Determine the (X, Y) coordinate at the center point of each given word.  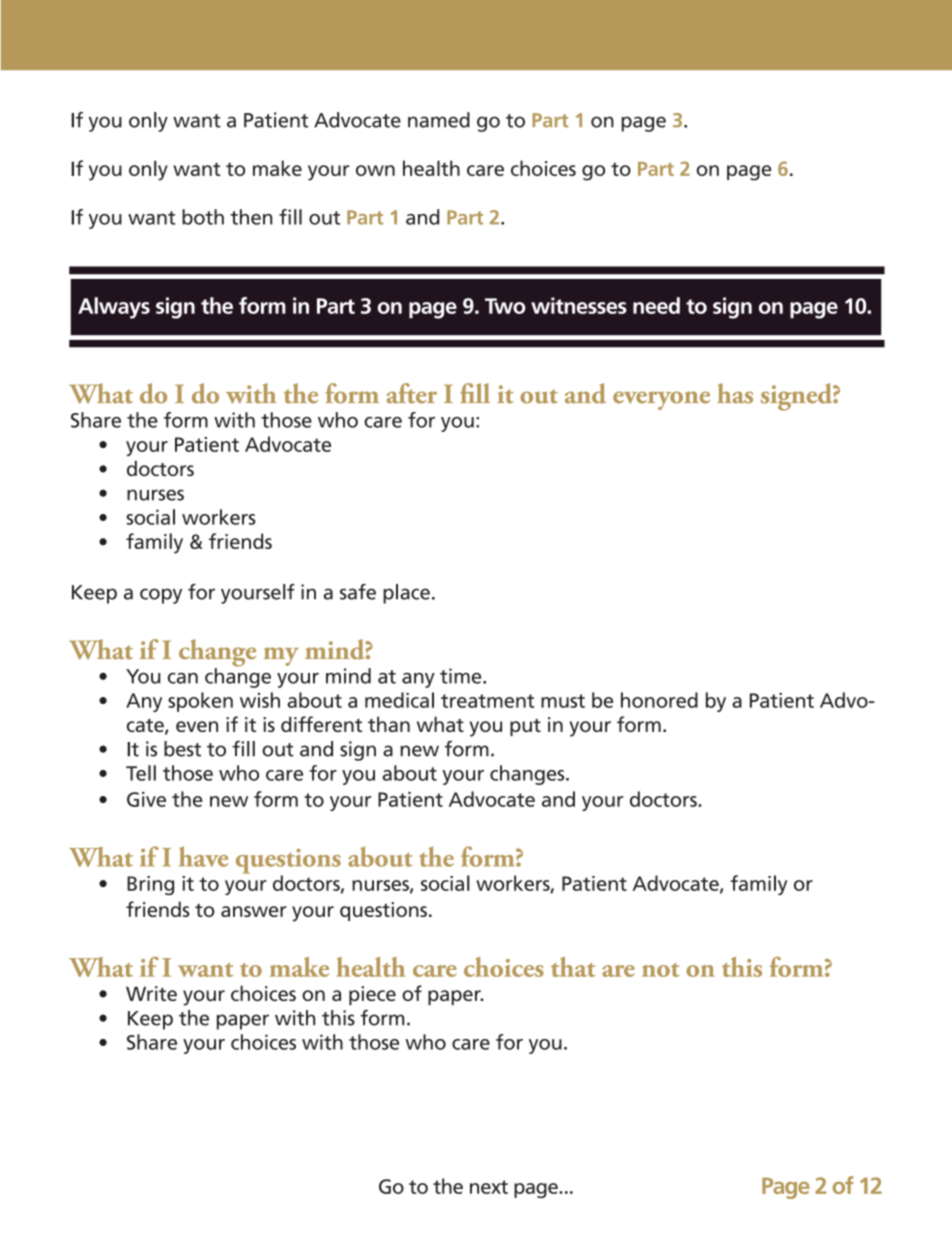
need (656, 305)
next (489, 1187)
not (661, 970)
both (203, 217)
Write (151, 993)
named (439, 120)
